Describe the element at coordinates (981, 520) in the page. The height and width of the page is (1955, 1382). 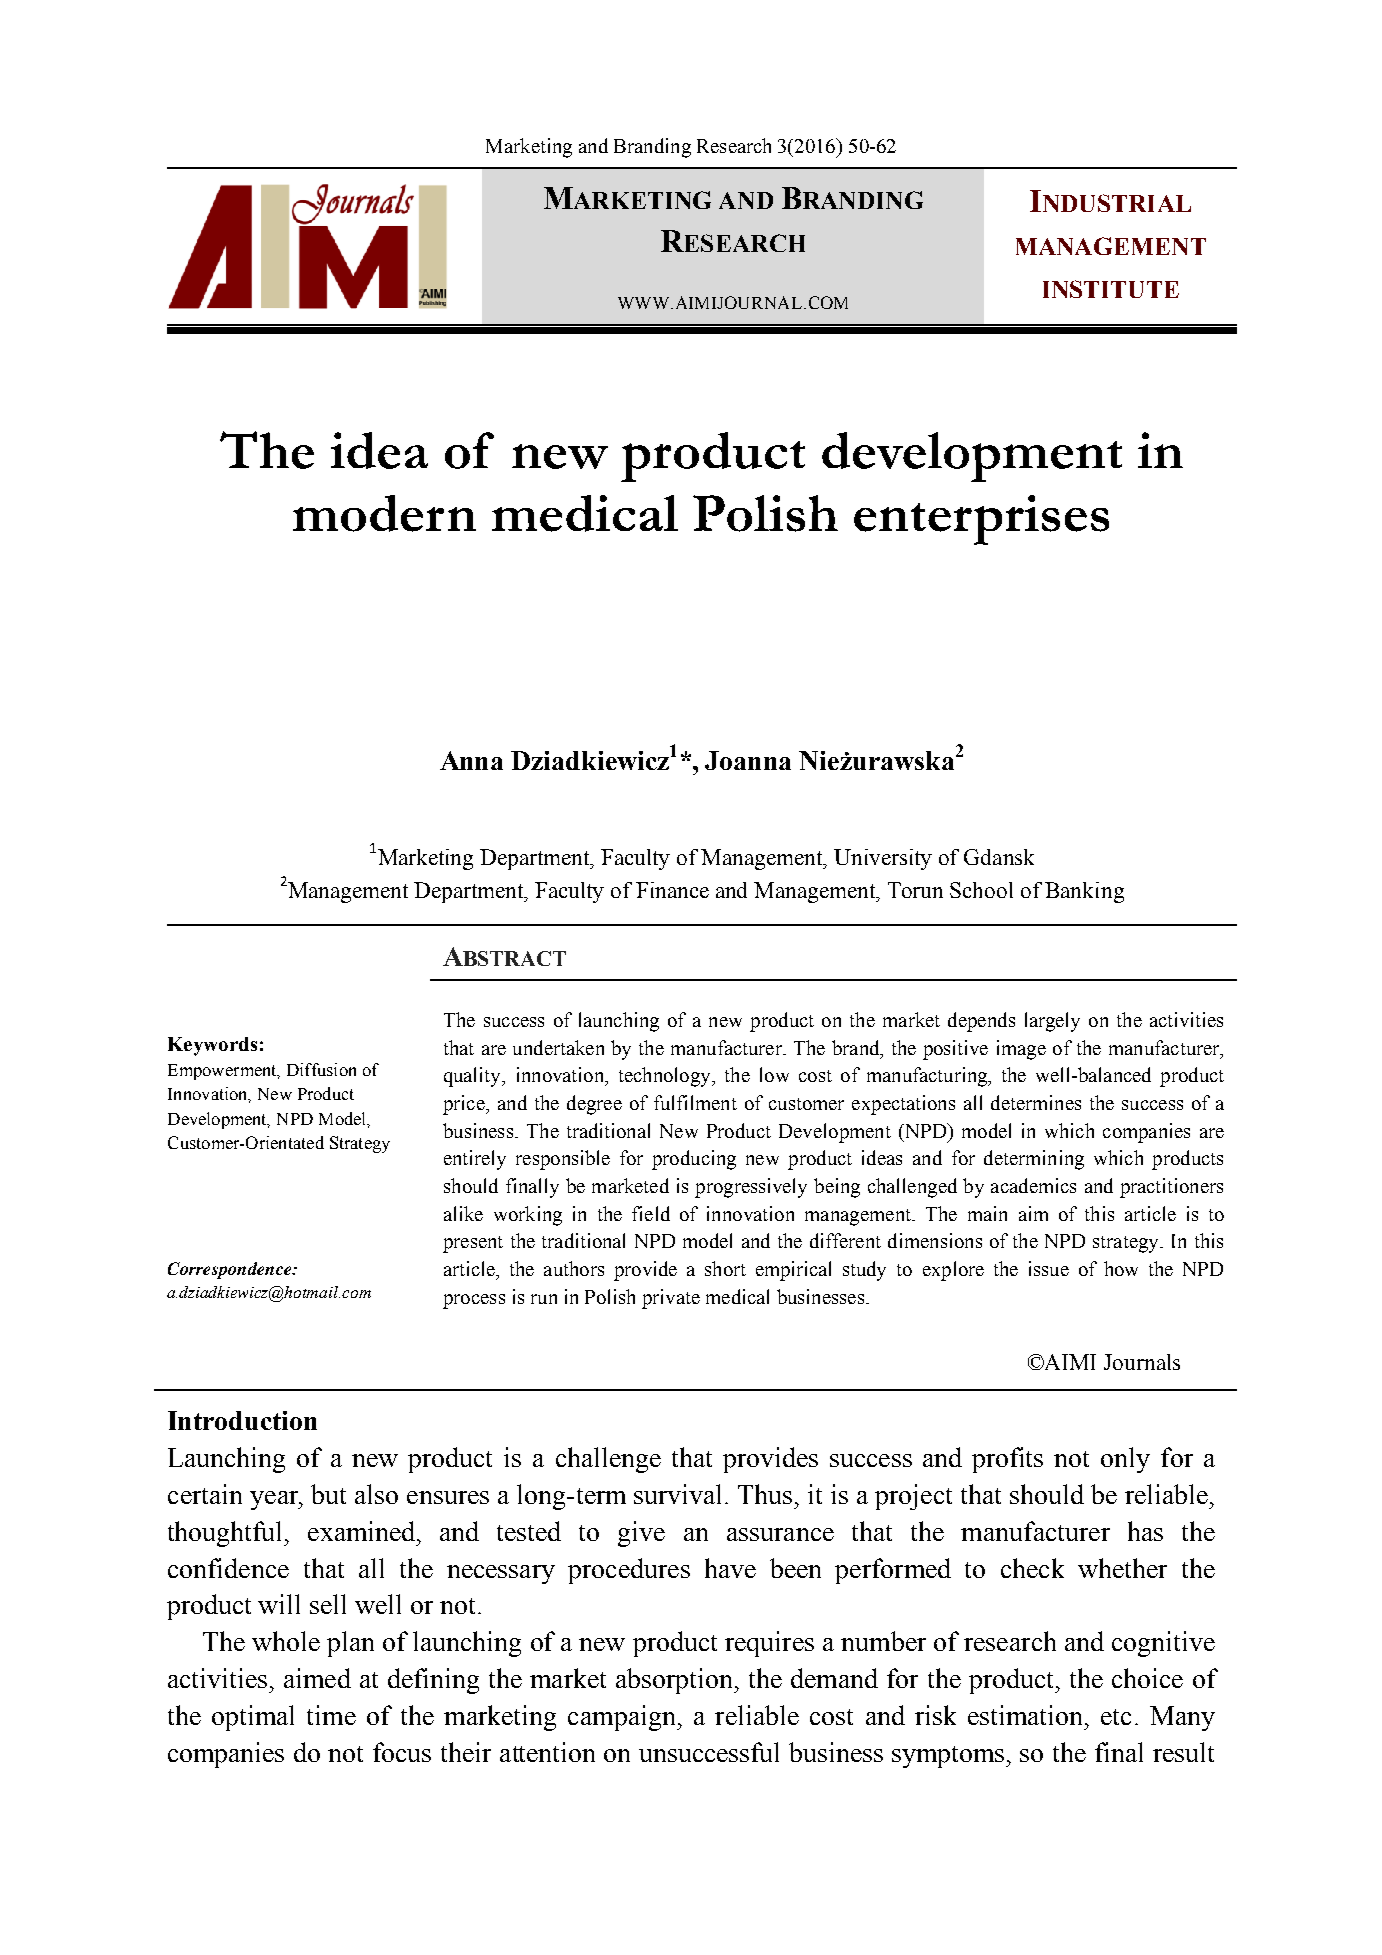
I see `enterprises` at that location.
